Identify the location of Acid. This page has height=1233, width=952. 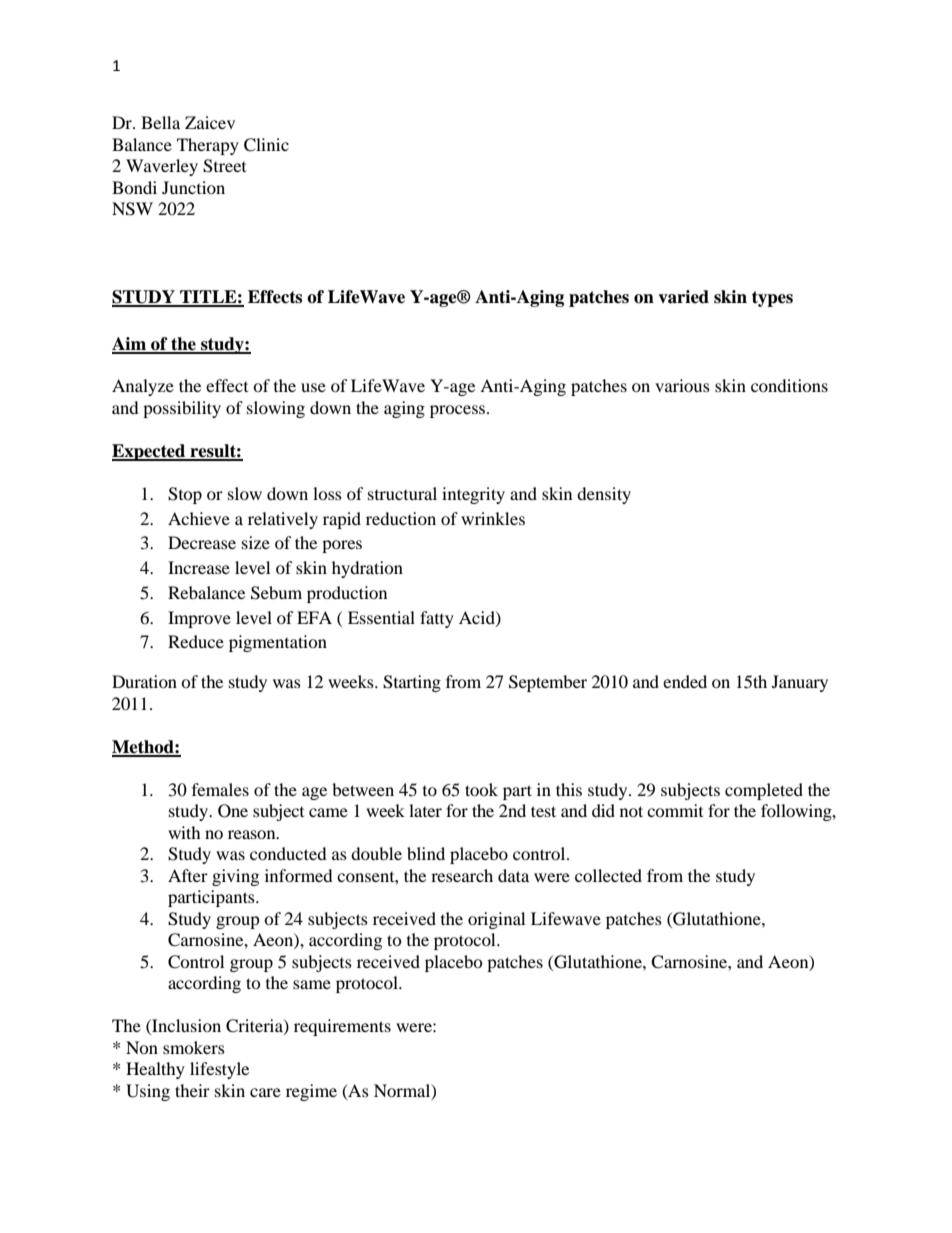
(478, 618).
